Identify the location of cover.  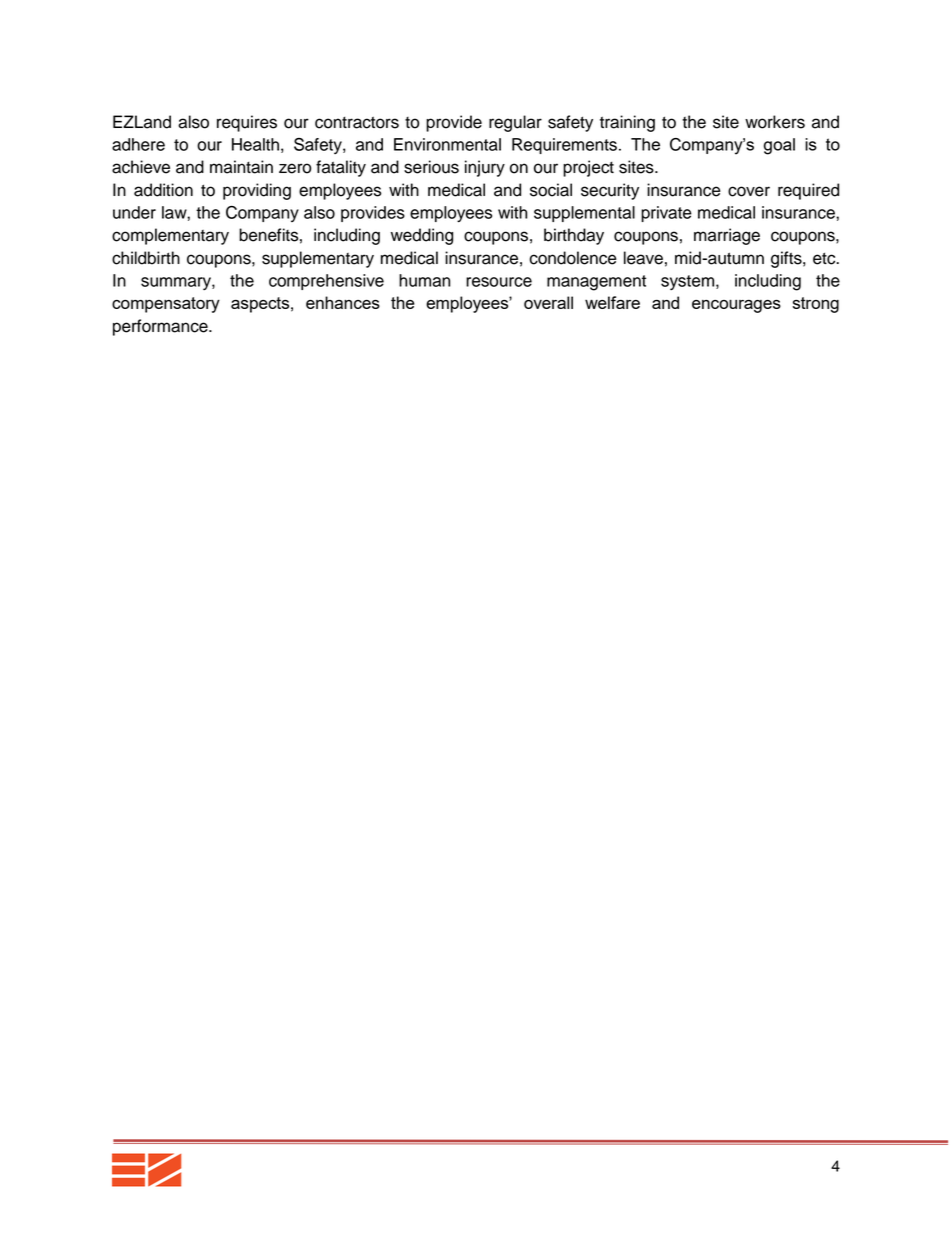
(749, 191).
